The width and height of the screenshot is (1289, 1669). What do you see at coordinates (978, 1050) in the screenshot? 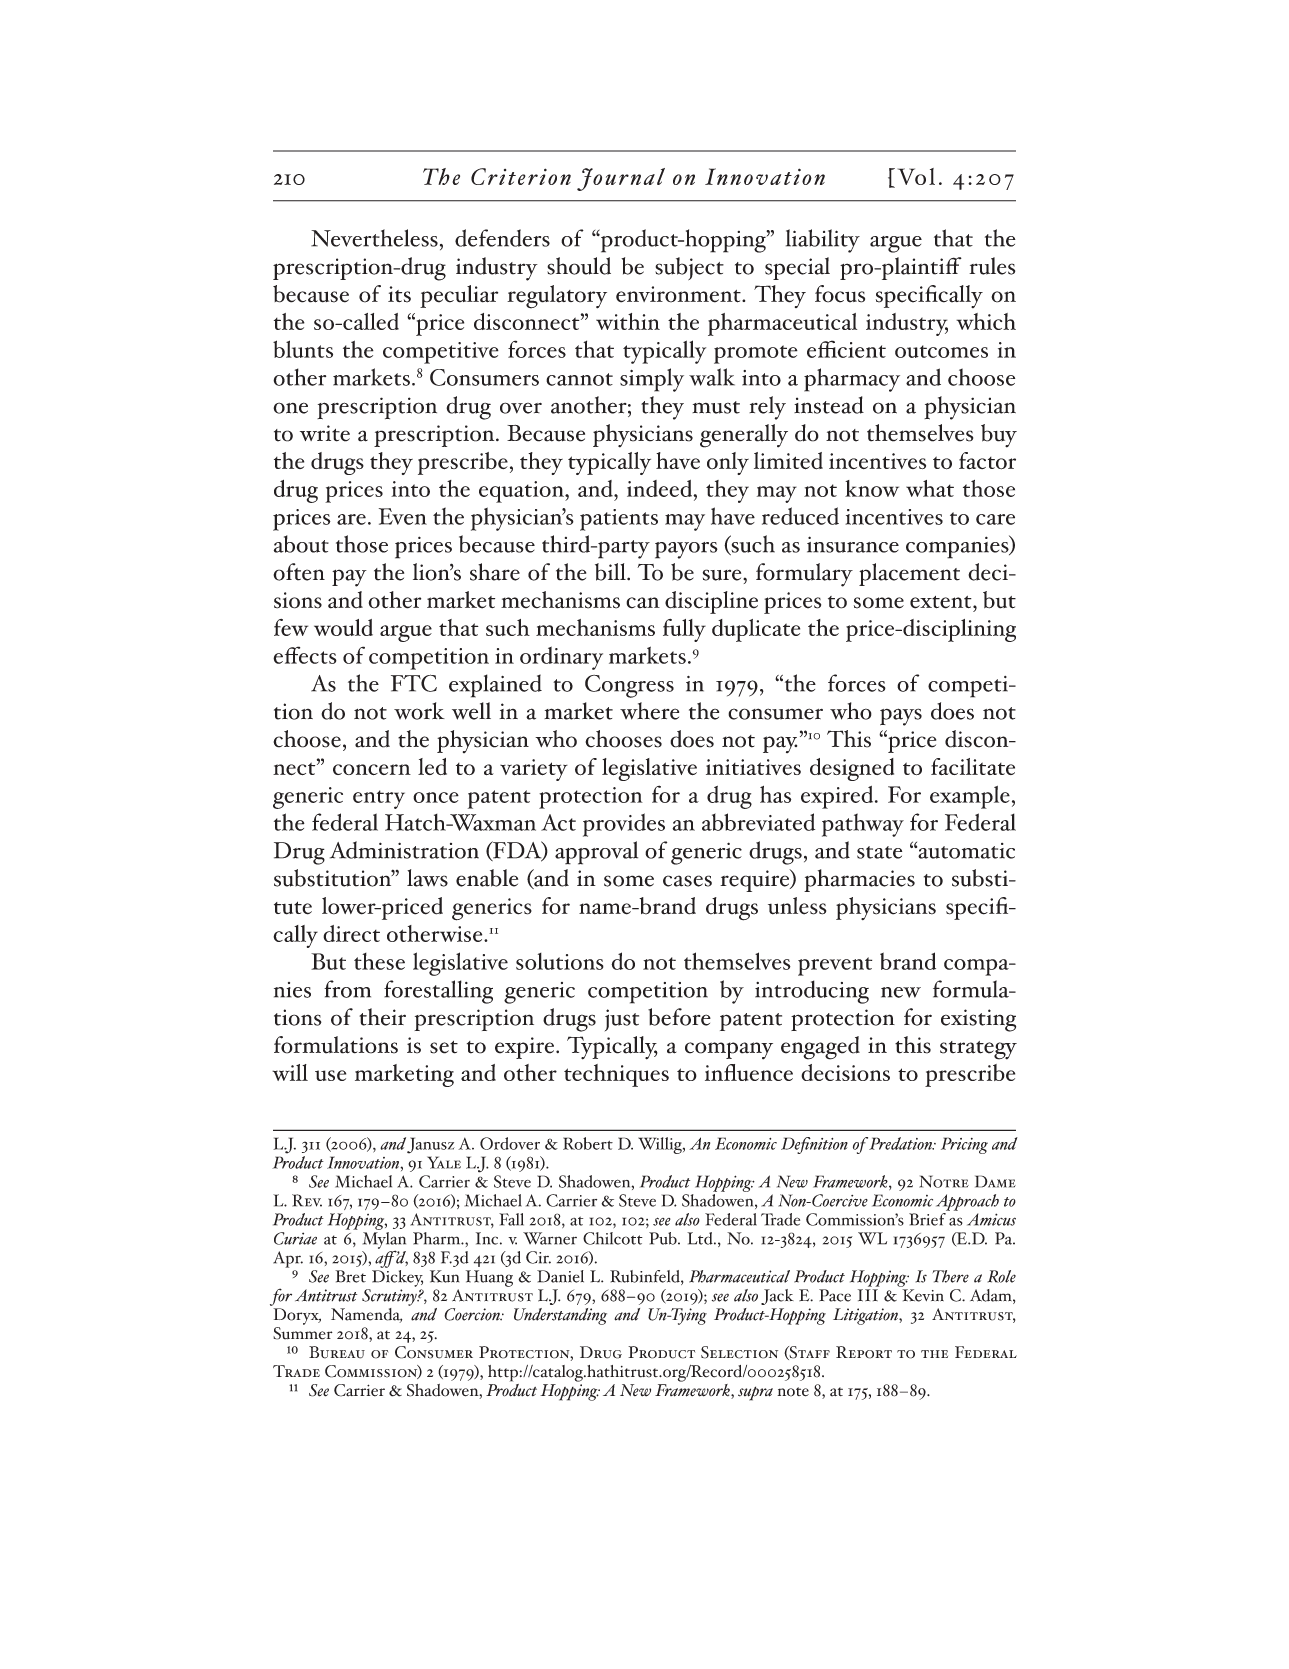
I see `strategy` at bounding box center [978, 1050].
